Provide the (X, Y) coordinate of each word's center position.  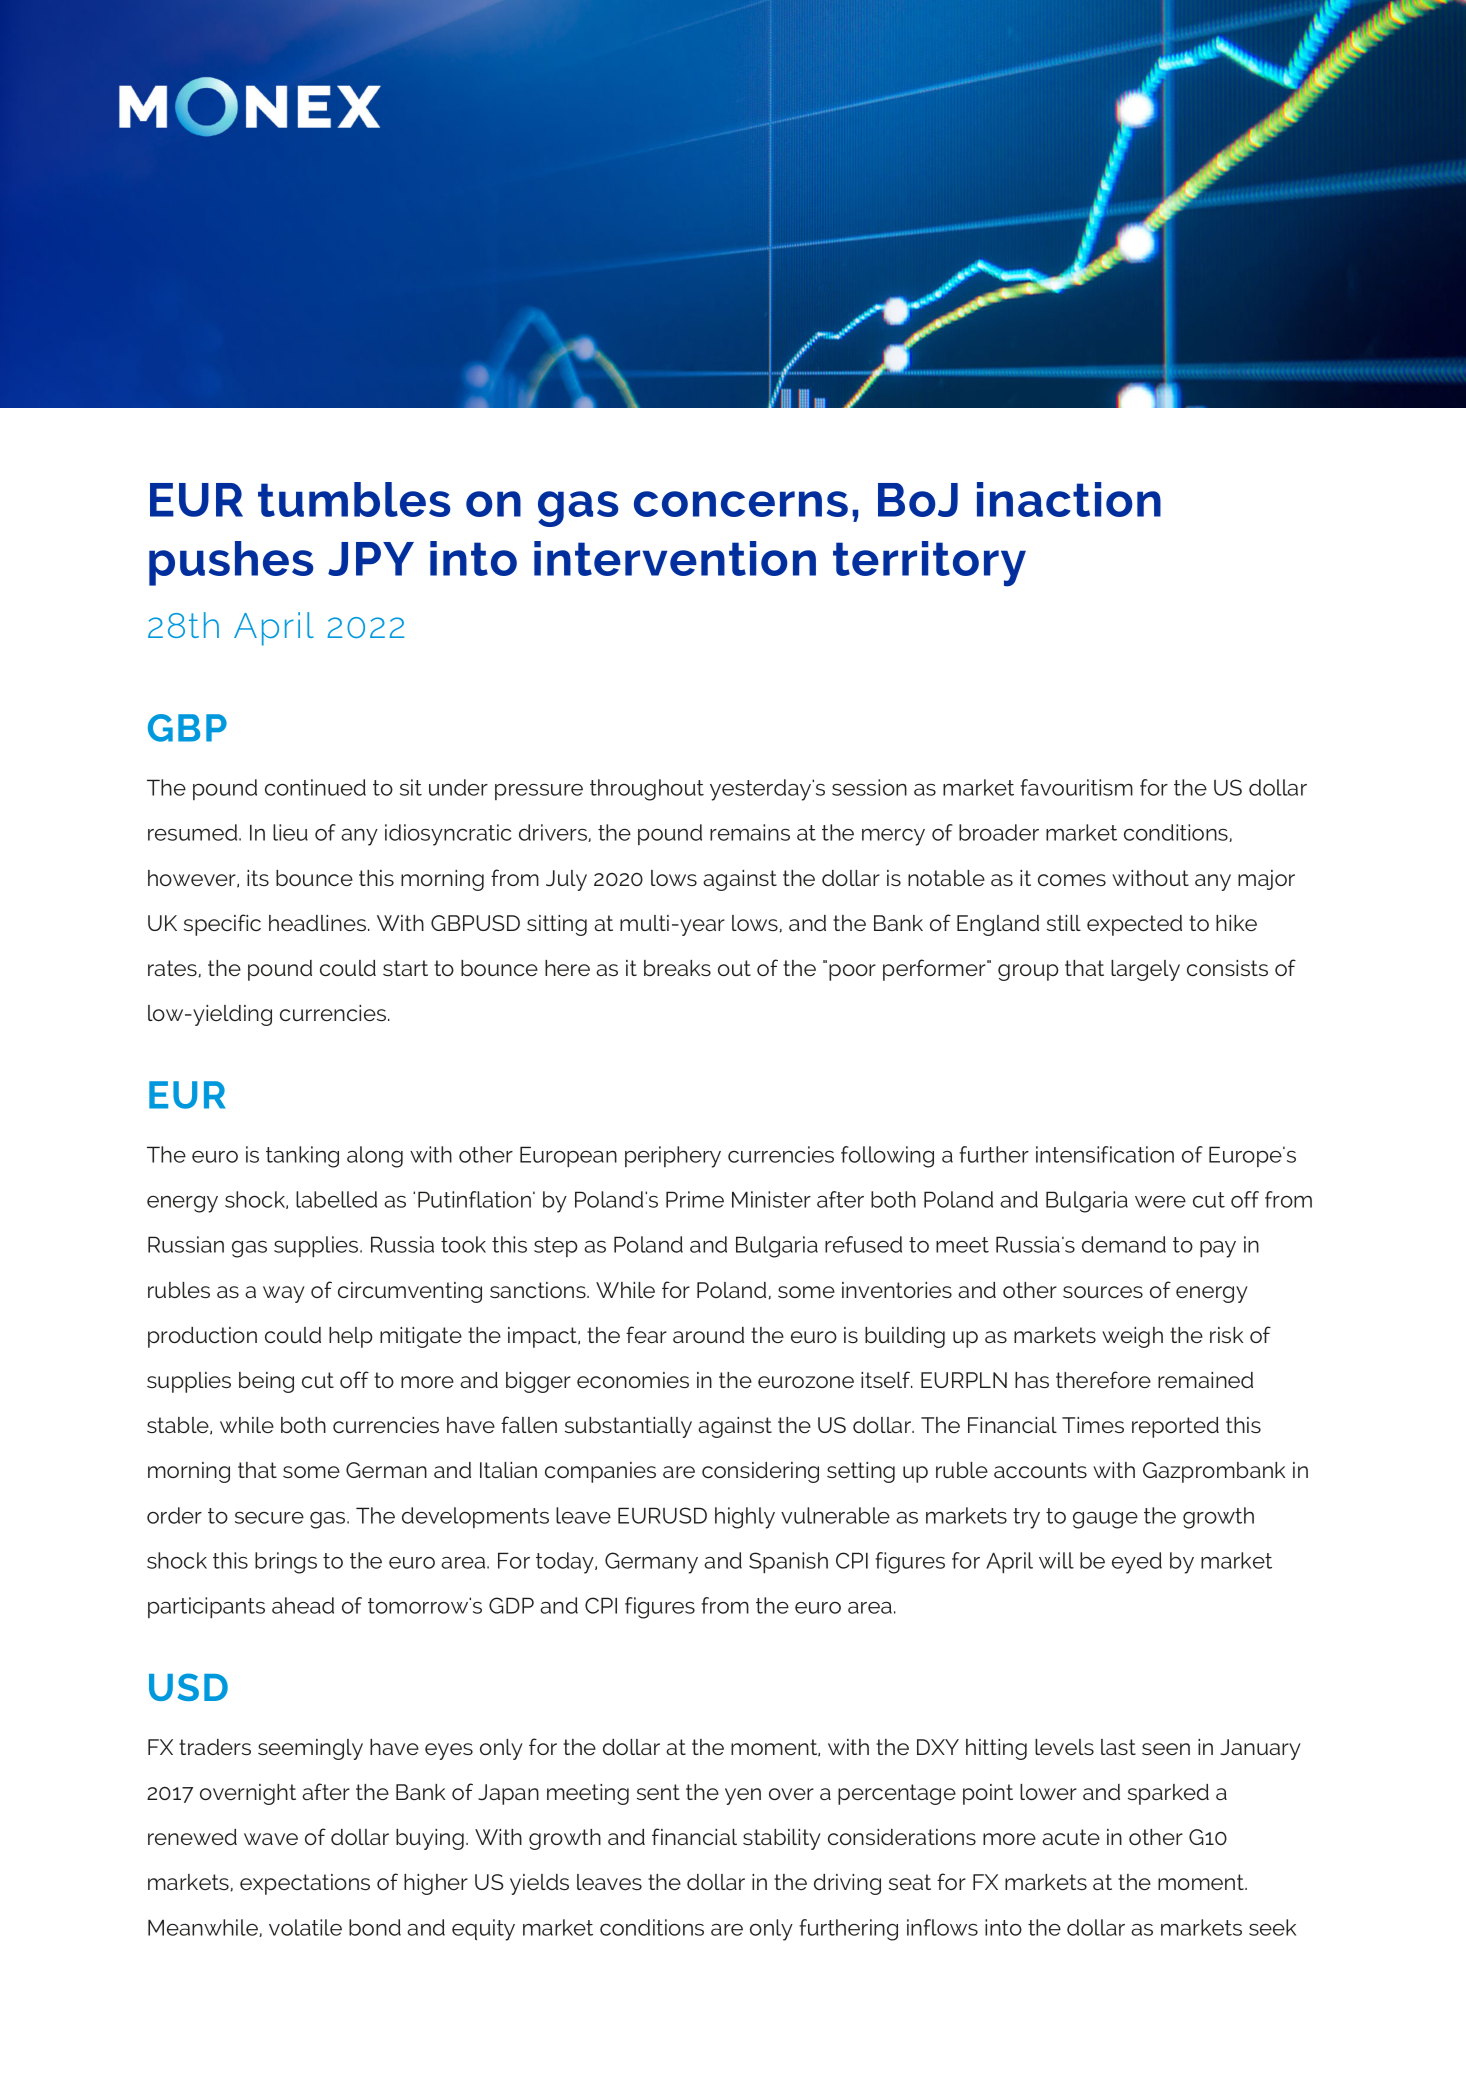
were (1160, 1201)
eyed (1137, 1563)
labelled (336, 1199)
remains (750, 832)
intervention (675, 558)
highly (745, 1518)
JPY (371, 559)
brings (286, 1563)
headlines (319, 923)
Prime (695, 1199)
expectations (305, 1884)
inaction (1069, 499)
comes (1072, 880)
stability (782, 1839)
